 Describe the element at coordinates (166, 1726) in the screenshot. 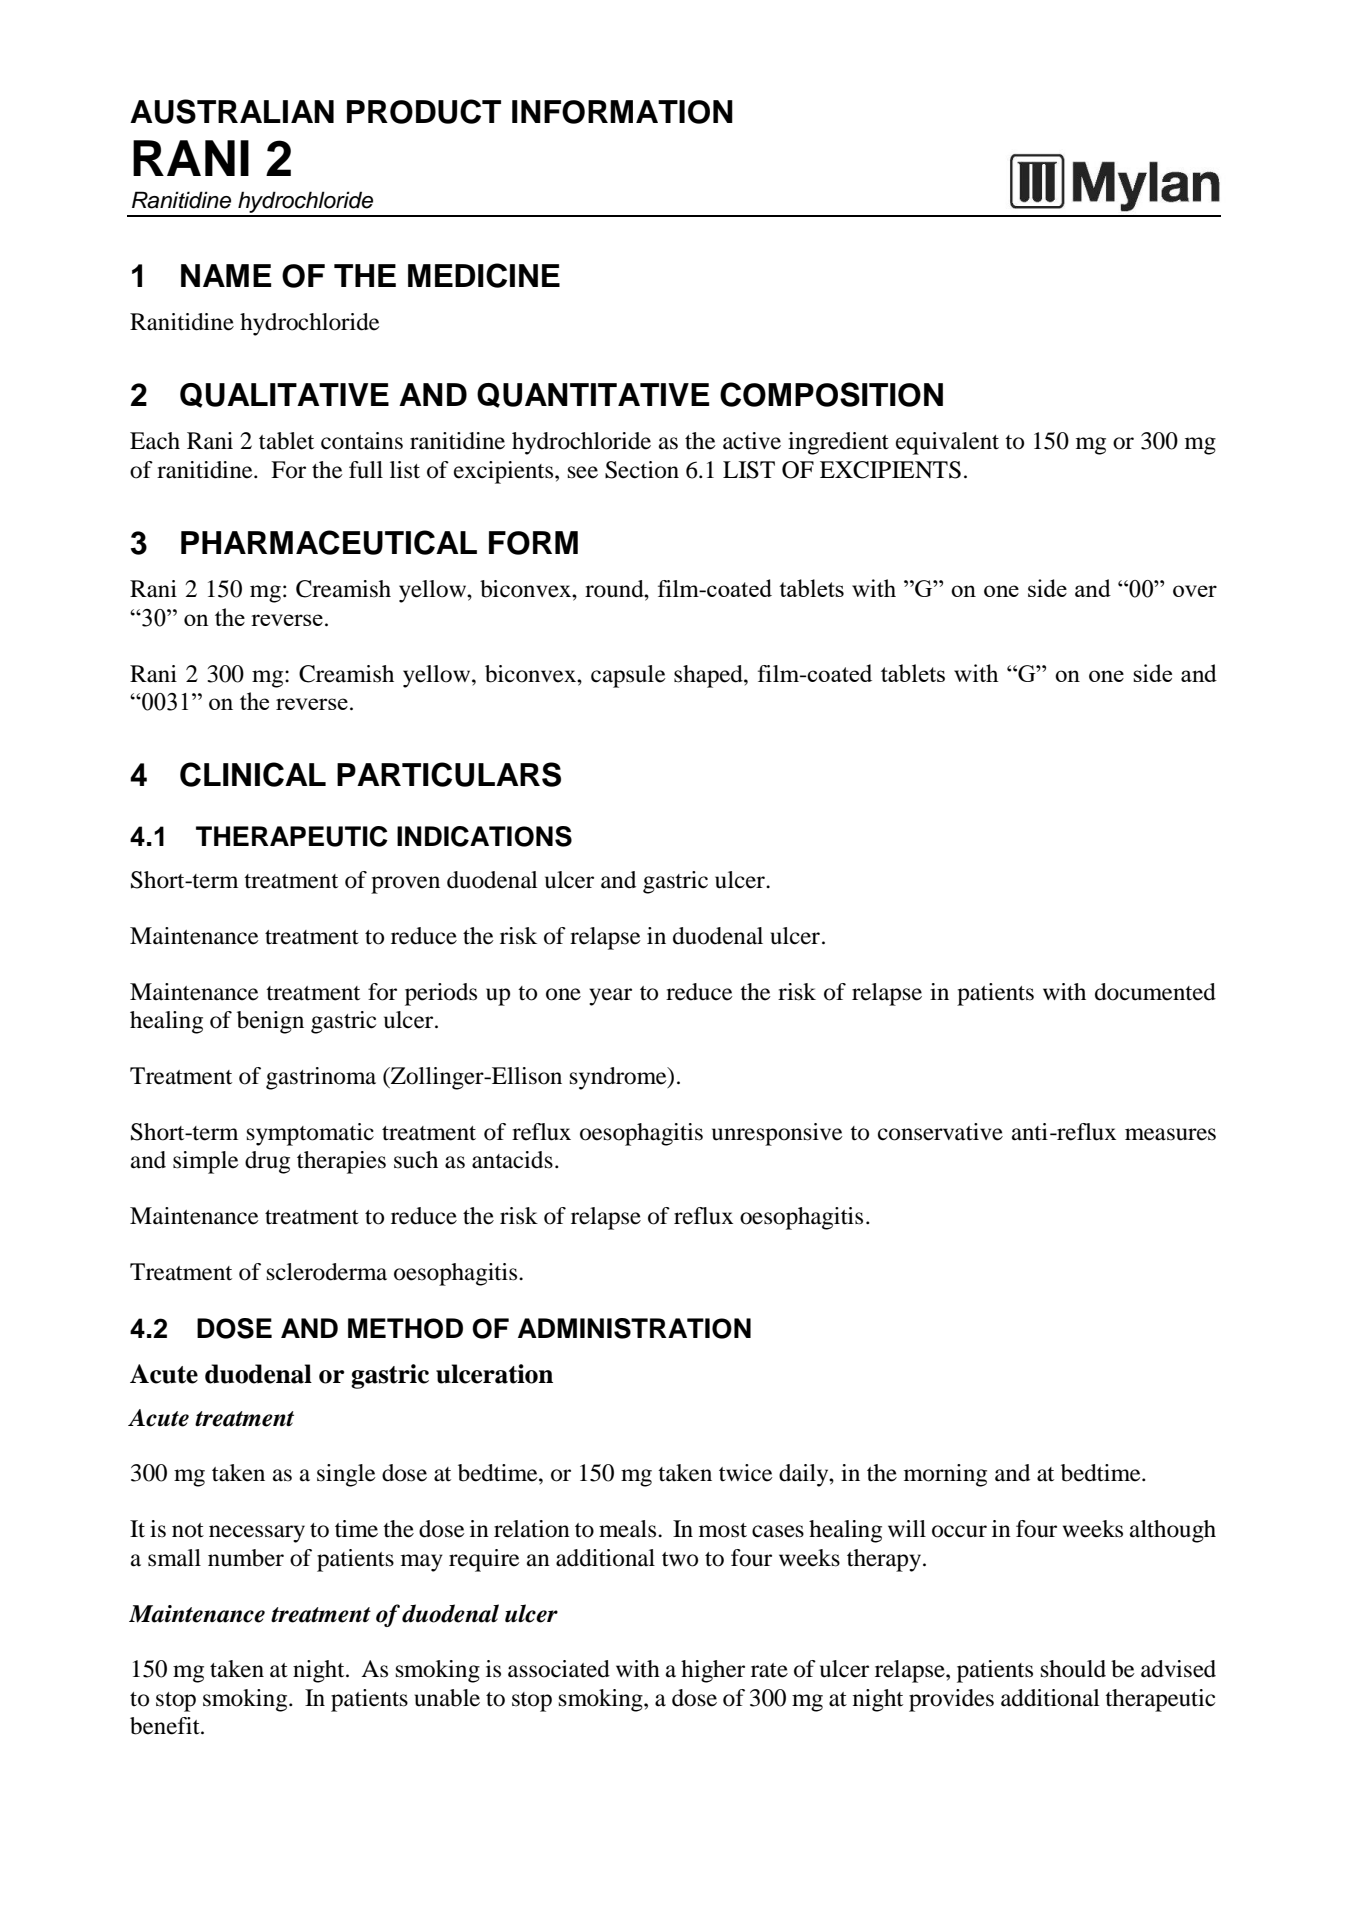

I see `benefit` at that location.
